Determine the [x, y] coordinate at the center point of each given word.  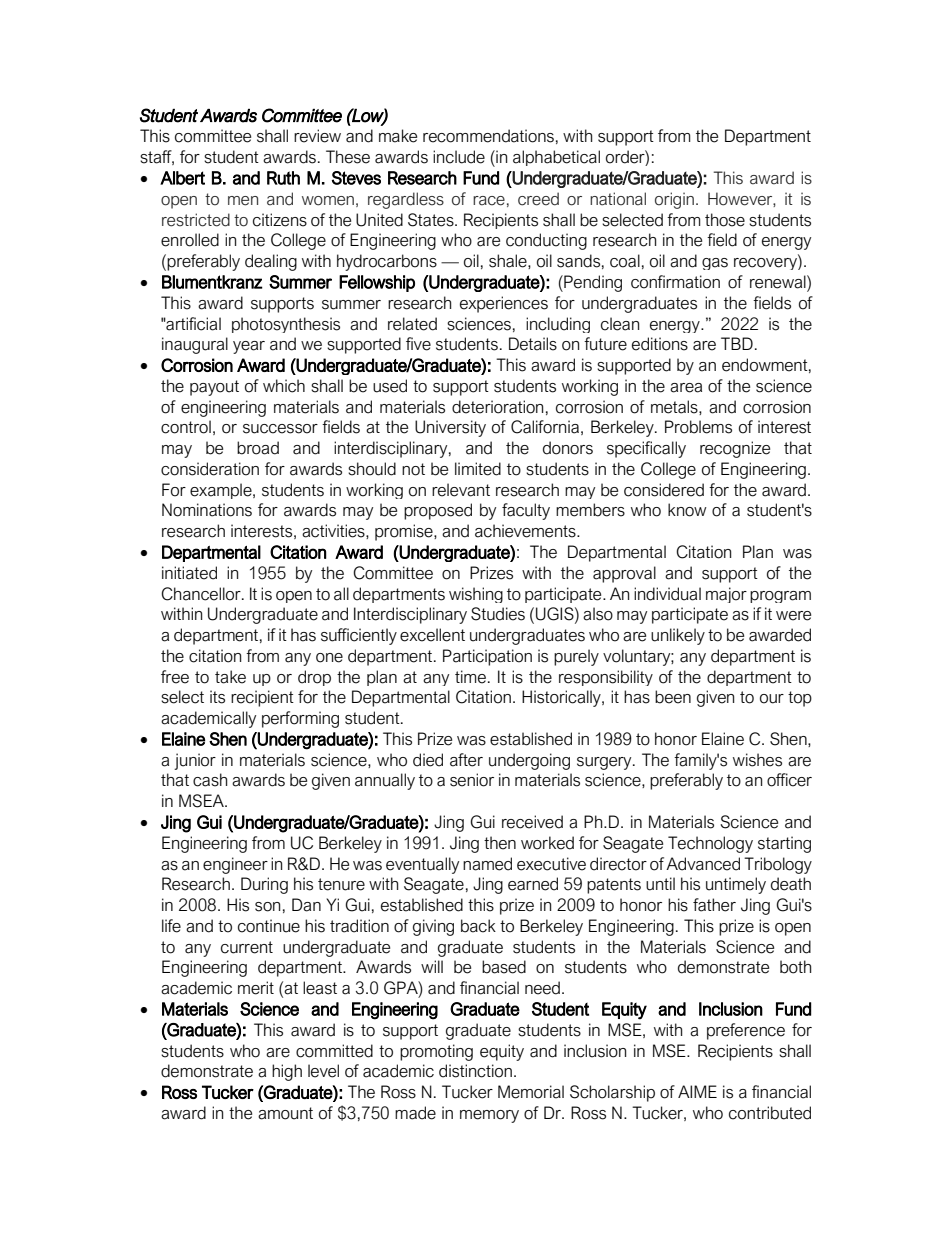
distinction [475, 1071]
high [287, 1072]
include [459, 157]
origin [674, 200]
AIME [697, 1091]
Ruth [283, 178]
